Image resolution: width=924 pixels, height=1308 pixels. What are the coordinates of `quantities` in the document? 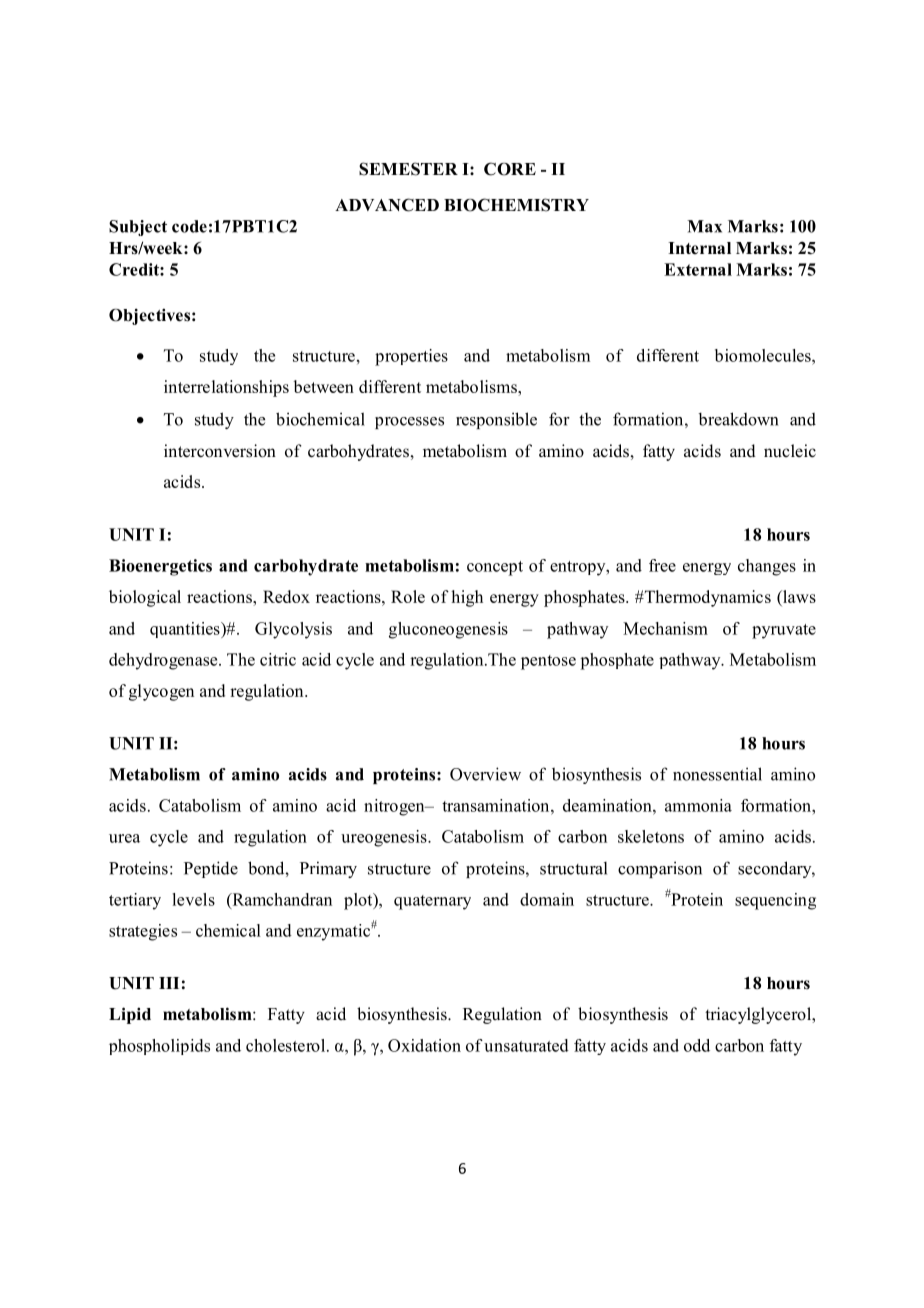 It's located at (186, 630).
